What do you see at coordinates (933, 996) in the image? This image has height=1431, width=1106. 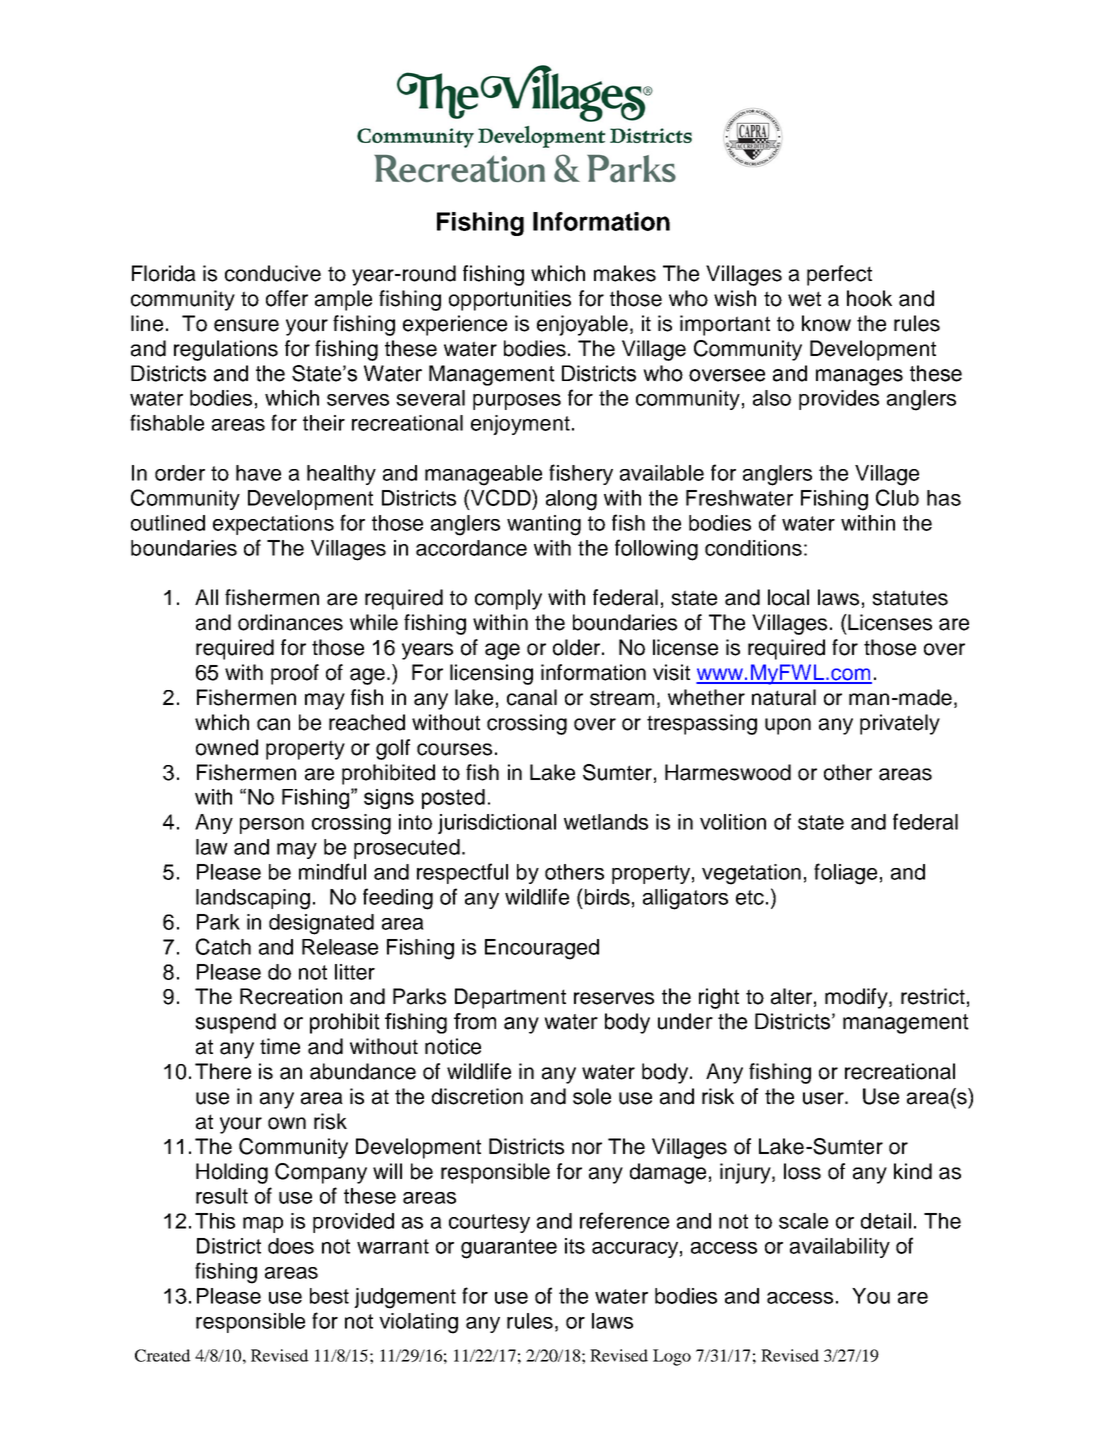 I see `restrict` at bounding box center [933, 996].
